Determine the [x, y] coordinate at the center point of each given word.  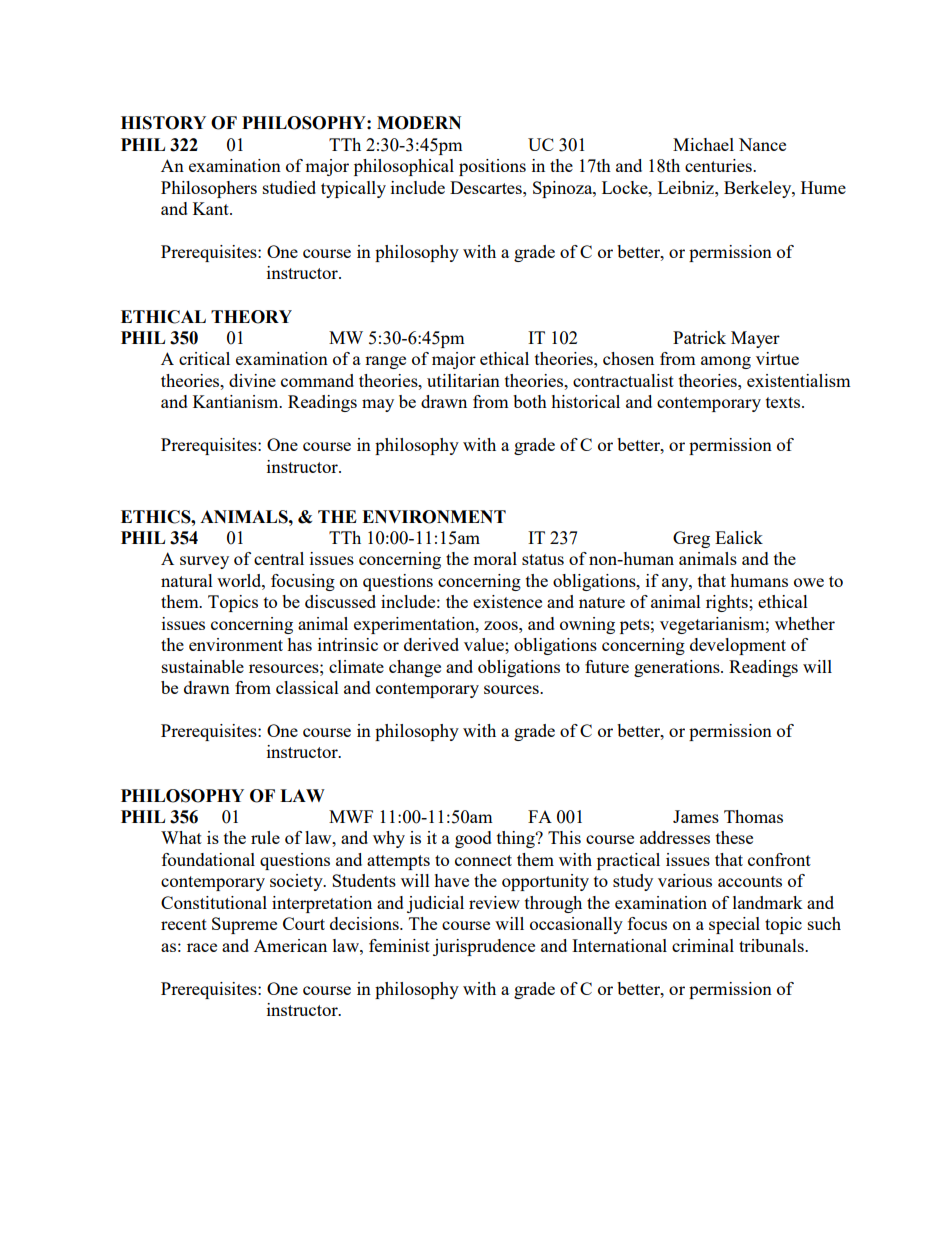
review [494, 902]
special [734, 925]
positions [492, 167]
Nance [762, 144]
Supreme [244, 925]
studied [289, 187]
